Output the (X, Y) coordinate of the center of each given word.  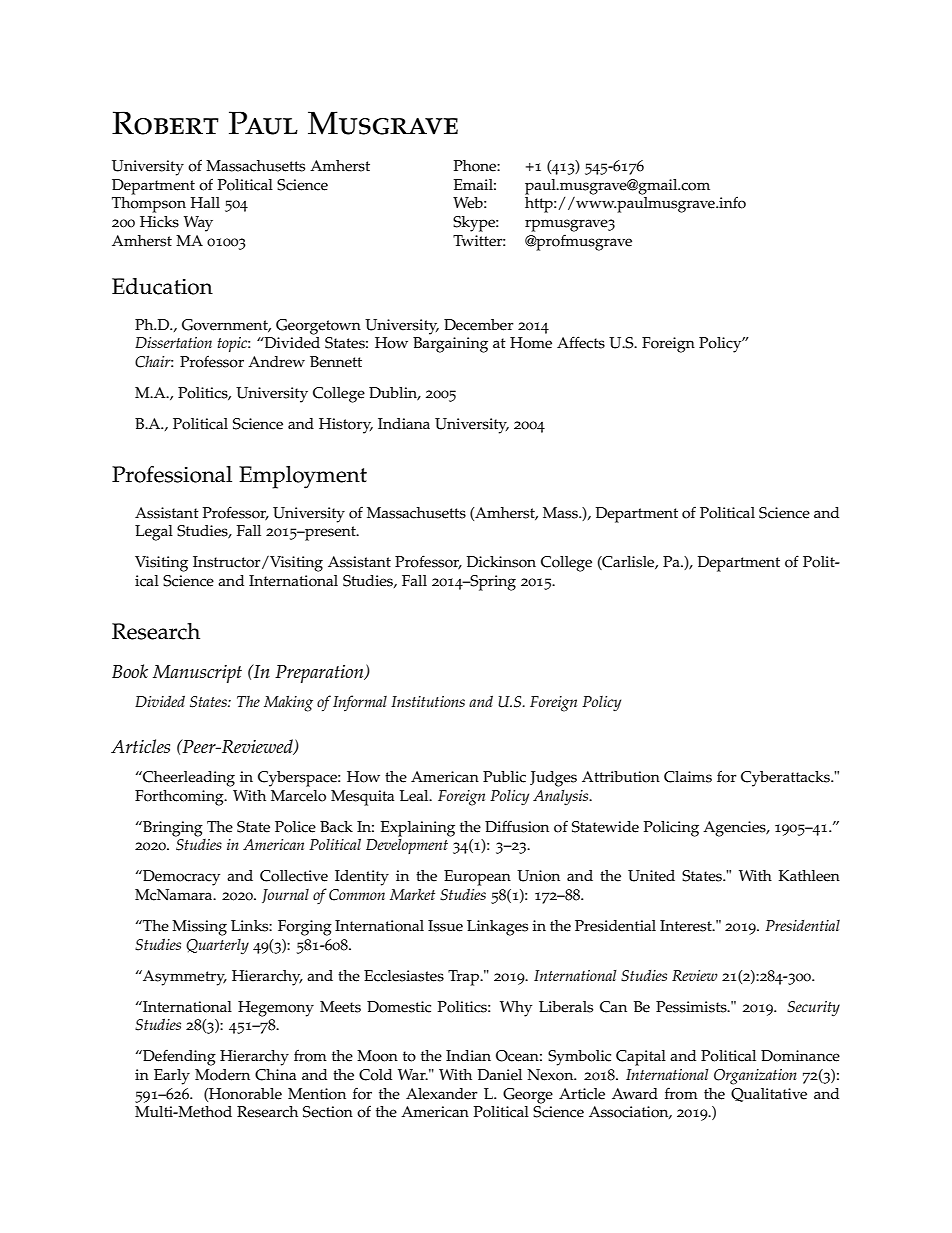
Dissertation (173, 342)
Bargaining (450, 345)
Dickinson (501, 562)
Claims (688, 777)
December (479, 325)
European (477, 878)
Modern (222, 1075)
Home (531, 343)
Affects (581, 342)
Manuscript (197, 674)
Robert (165, 123)
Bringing (172, 829)
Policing (671, 829)
